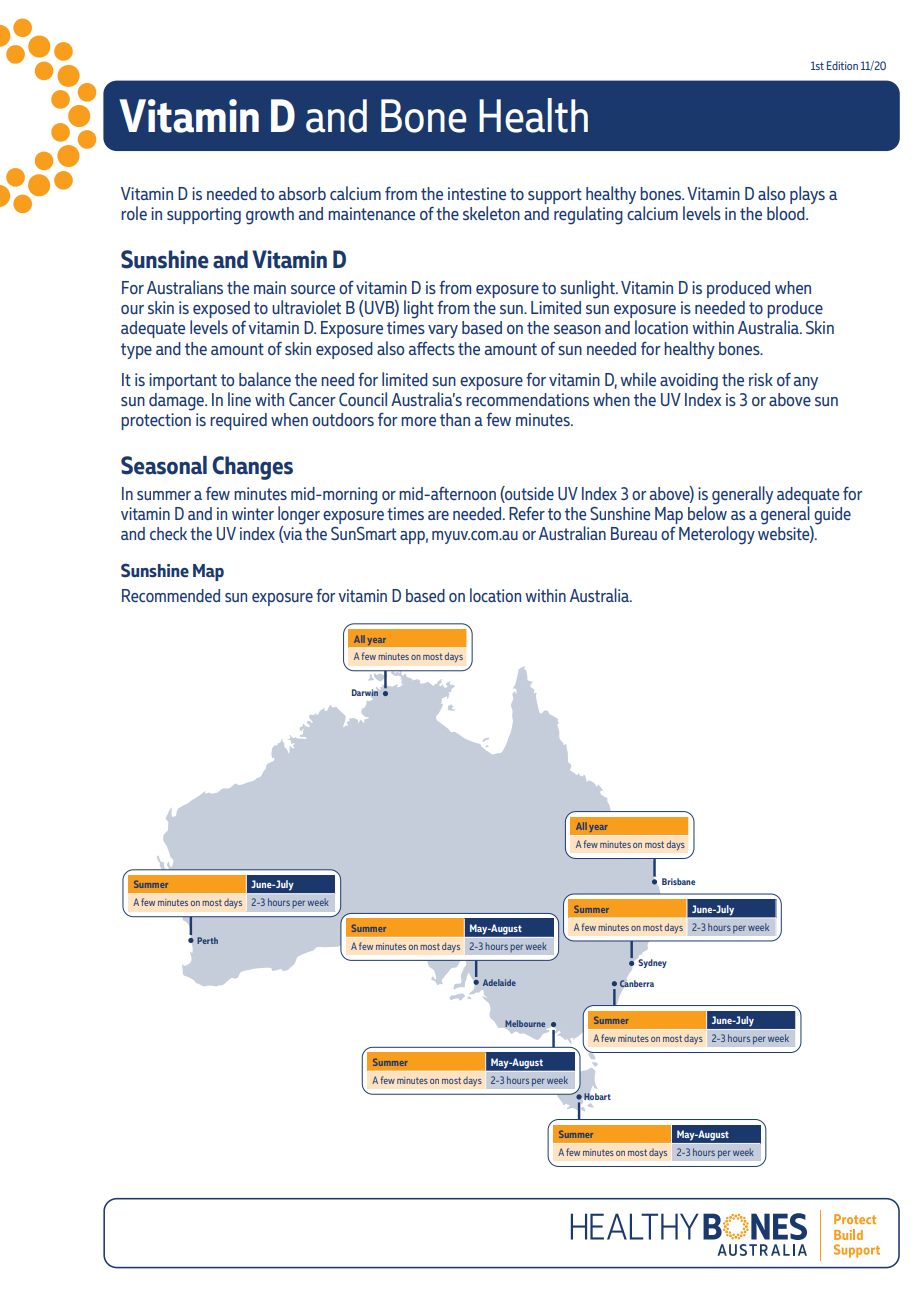 The width and height of the screenshot is (924, 1308). I want to click on intestine, so click(477, 193).
